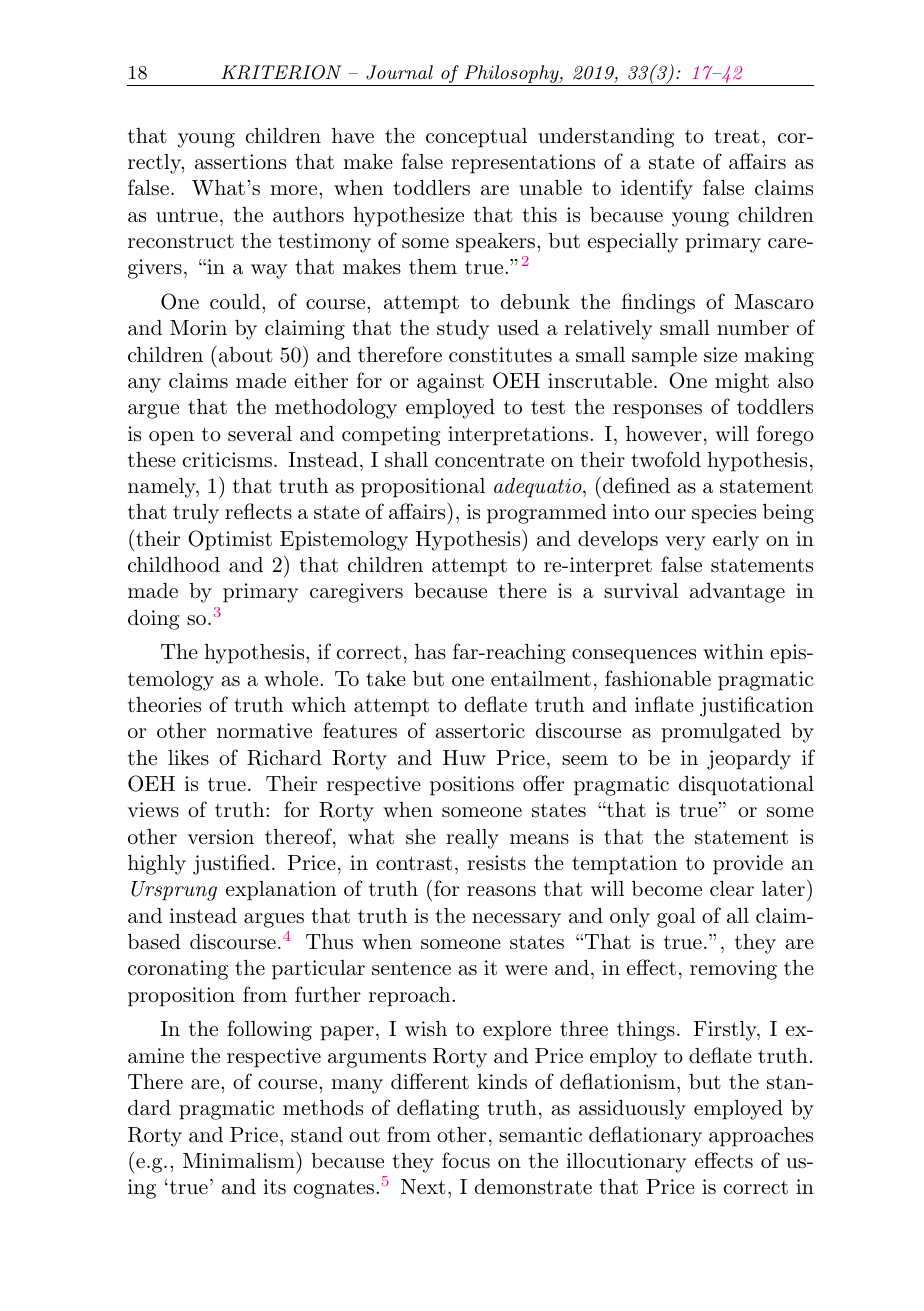  I want to click on more, so click(293, 190).
